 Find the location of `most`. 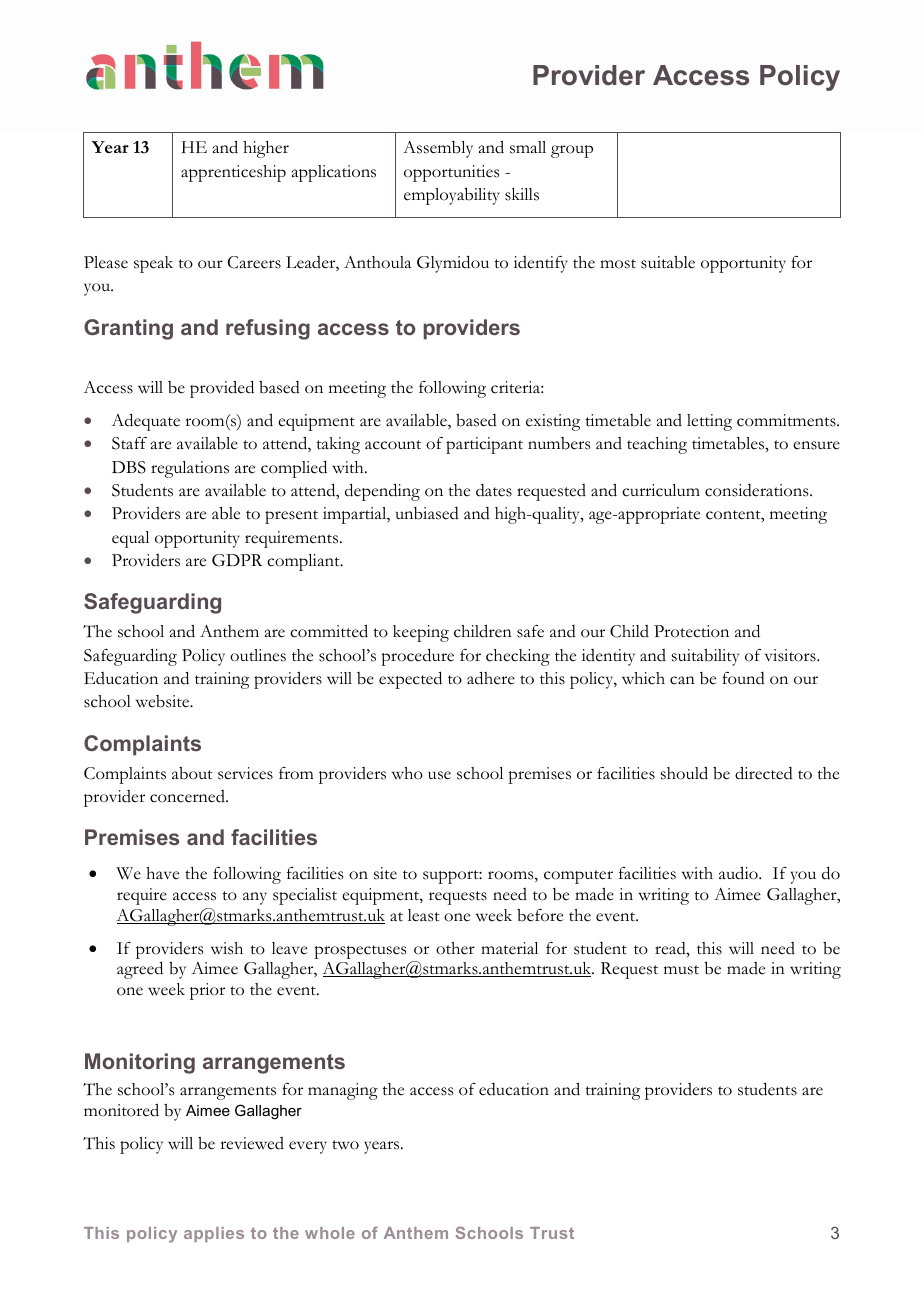

most is located at coordinates (618, 264).
